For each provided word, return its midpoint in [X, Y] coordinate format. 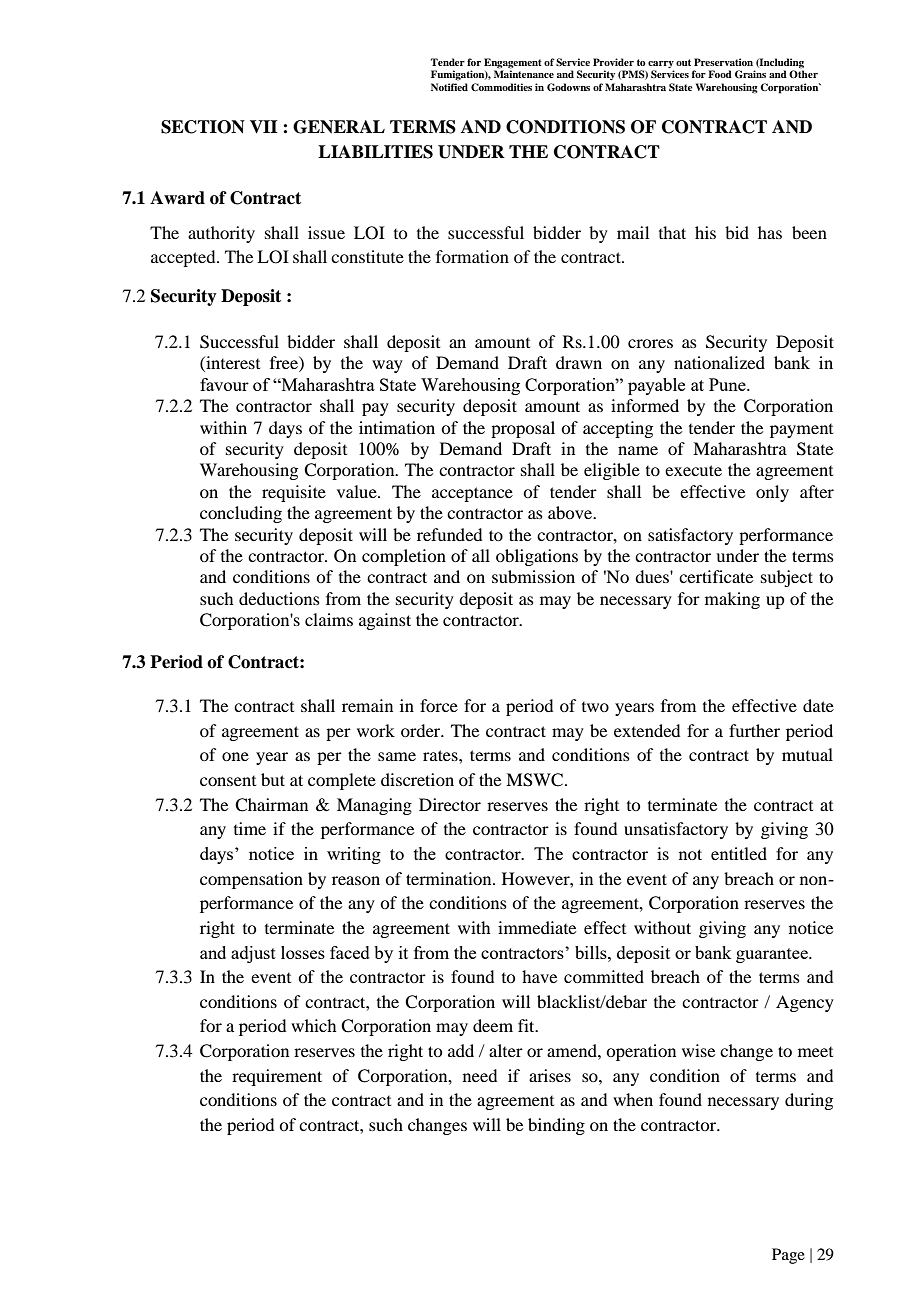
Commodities [501, 87]
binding [556, 1126]
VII [264, 127]
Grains [750, 74]
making [732, 600]
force [439, 705]
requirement [277, 1077]
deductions [279, 598]
